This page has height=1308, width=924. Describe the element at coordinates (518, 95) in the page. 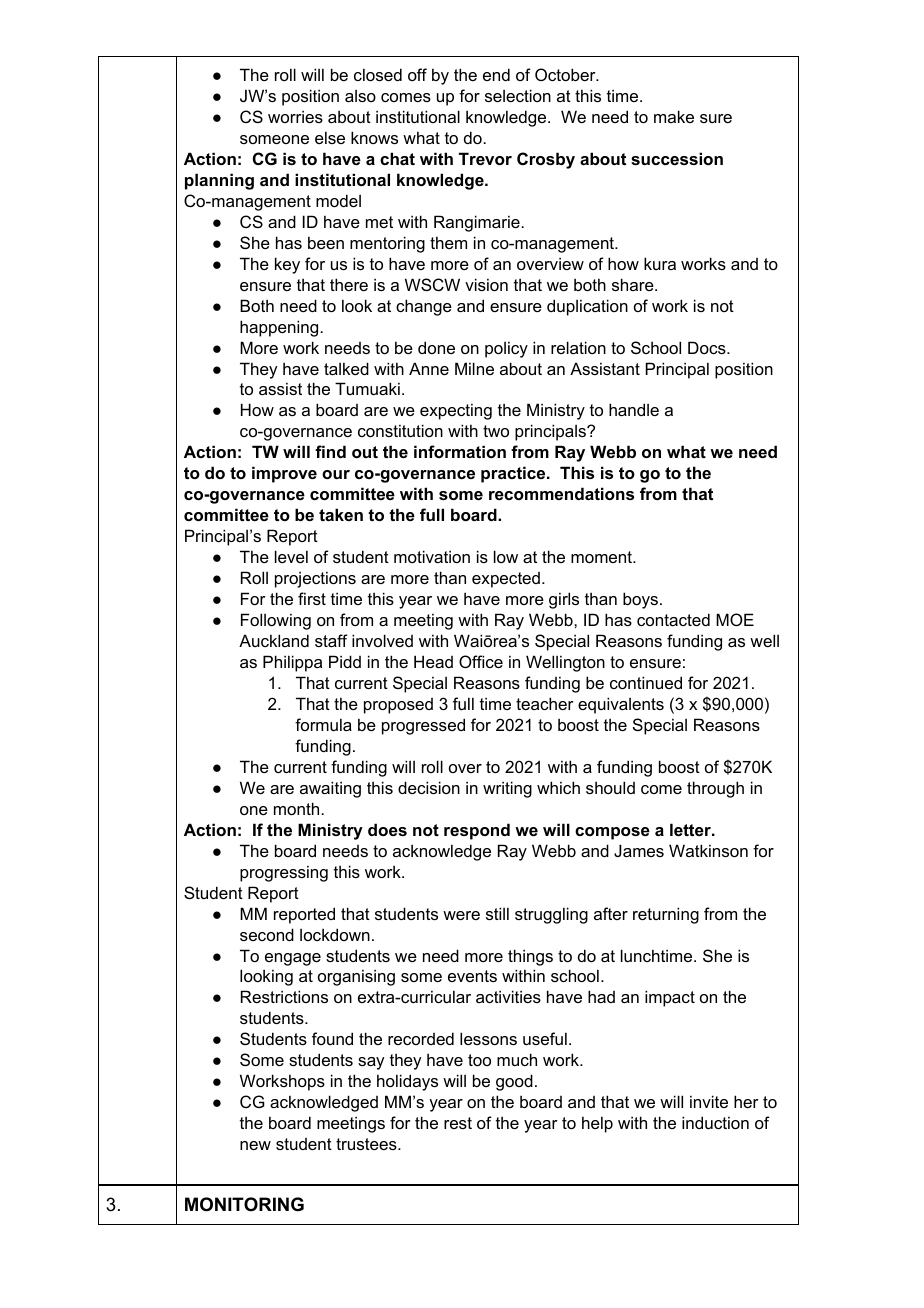

I see `selection` at that location.
